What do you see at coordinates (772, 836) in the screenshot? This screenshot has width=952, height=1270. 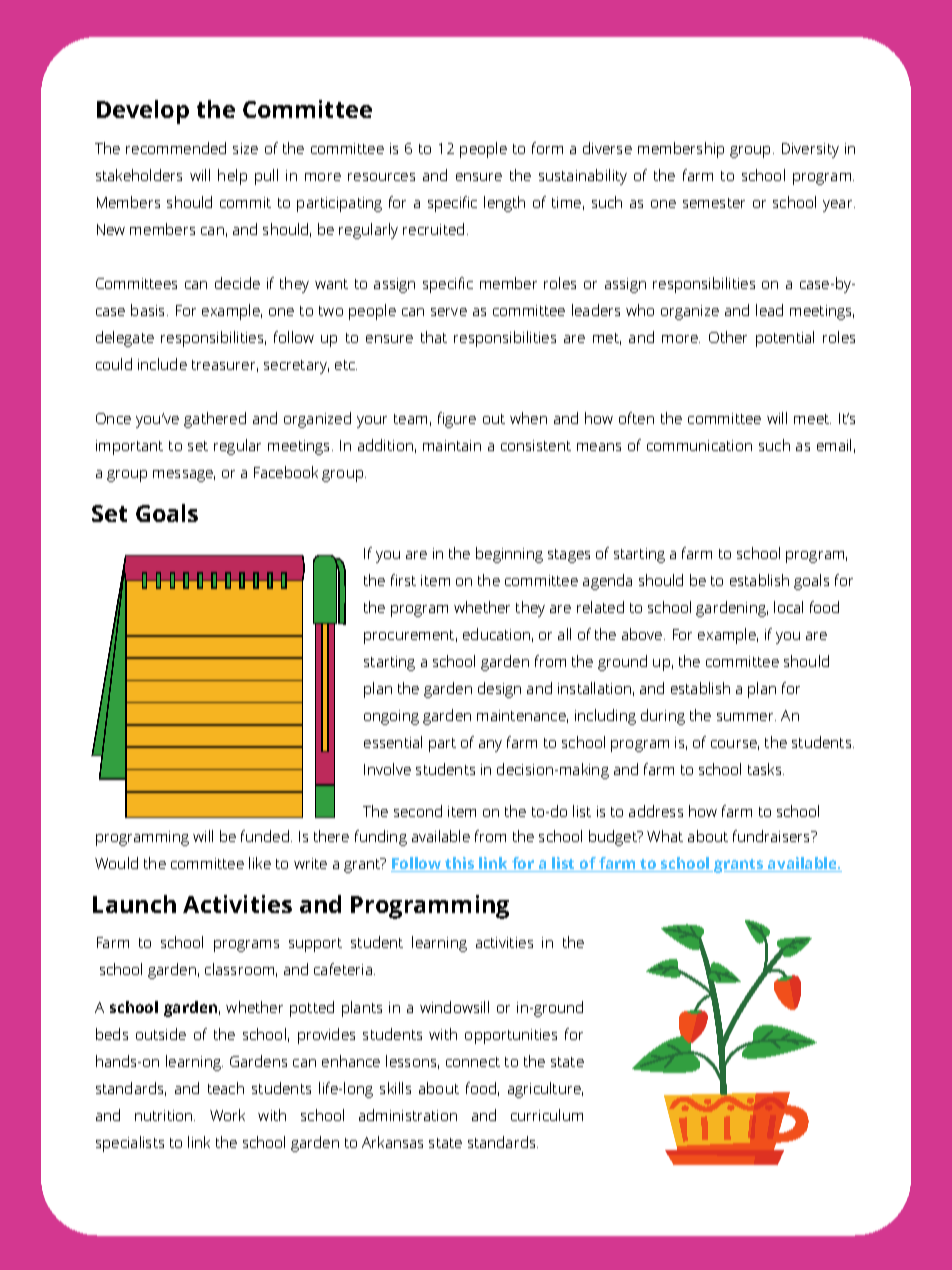 I see `fundraisers` at bounding box center [772, 836].
